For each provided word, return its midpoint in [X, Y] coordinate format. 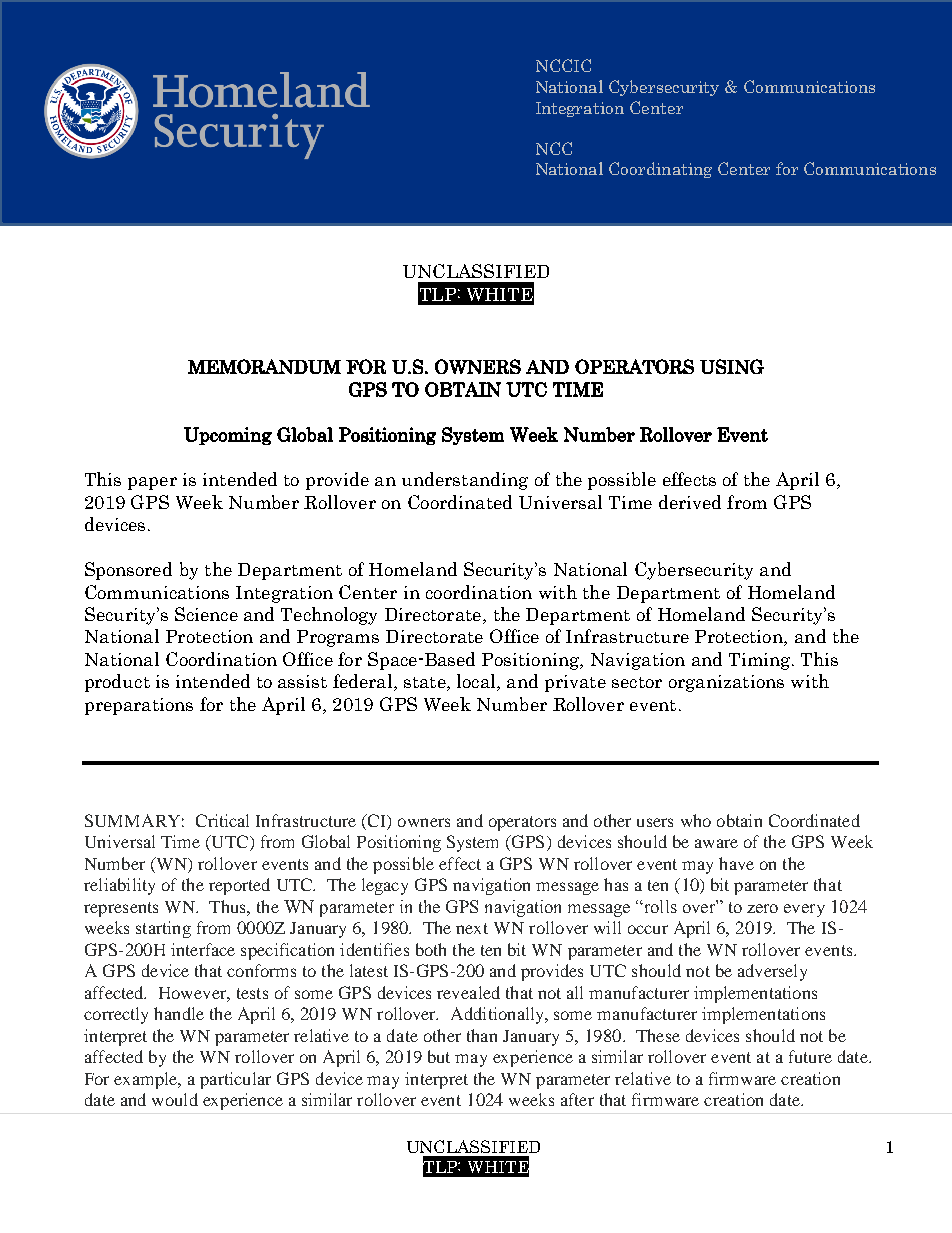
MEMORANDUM [264, 366]
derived [690, 502]
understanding [465, 481]
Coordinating [660, 170]
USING [732, 366]
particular [235, 1080]
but [439, 1056]
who [696, 820]
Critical [222, 820]
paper [152, 483]
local [477, 682]
